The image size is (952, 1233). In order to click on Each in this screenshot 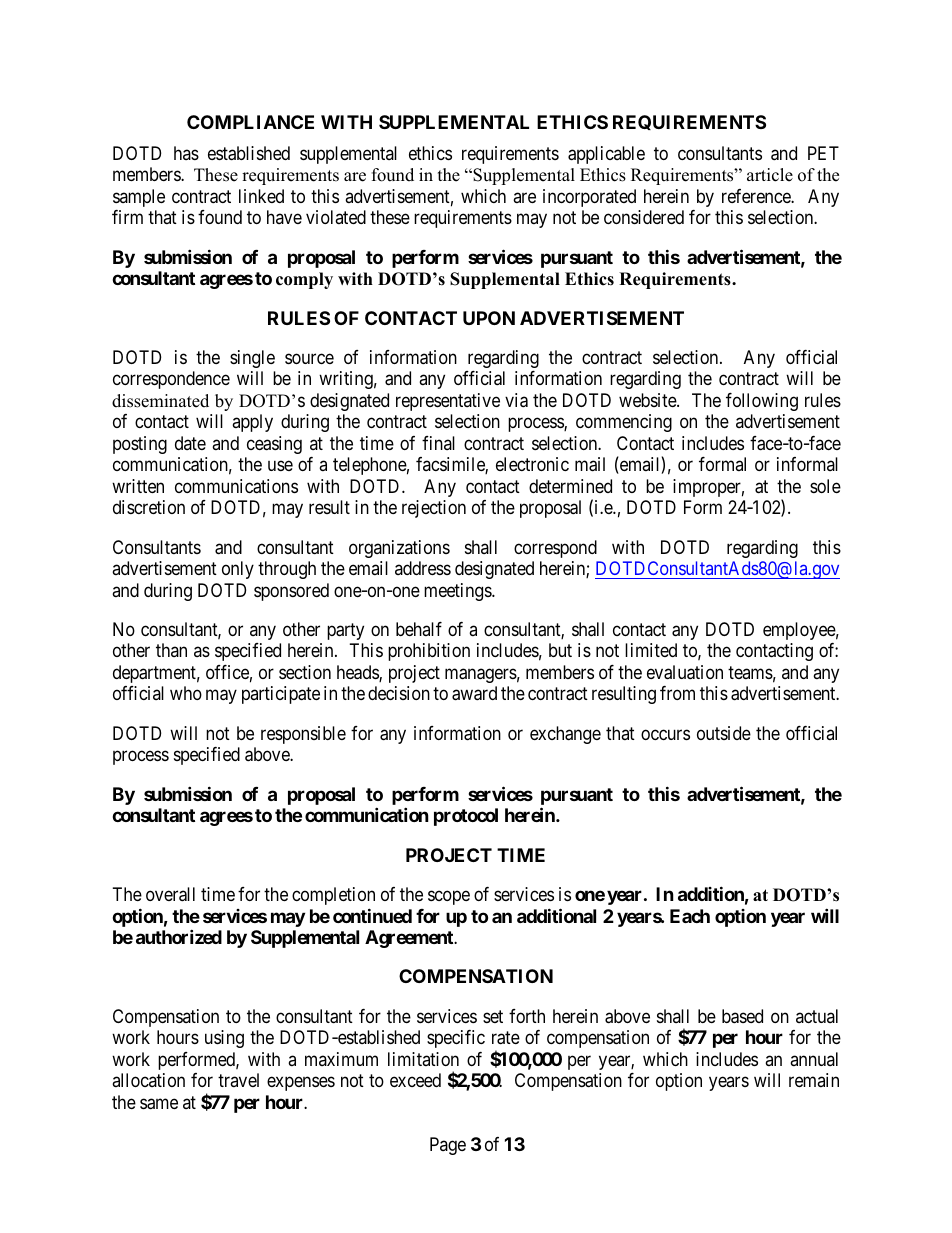, I will do `click(690, 916)`.
